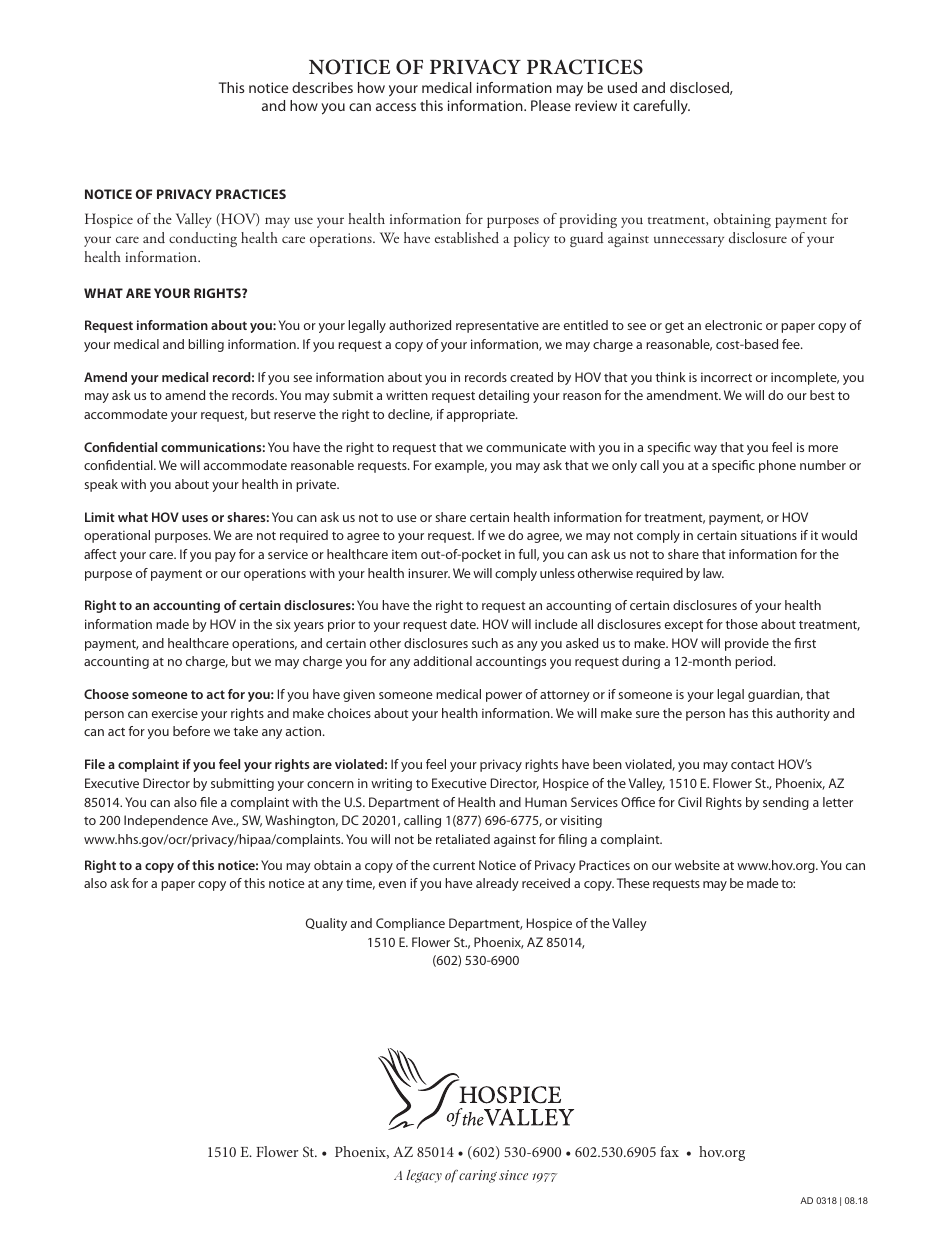 The width and height of the screenshot is (952, 1233). I want to click on six, so click(283, 624).
